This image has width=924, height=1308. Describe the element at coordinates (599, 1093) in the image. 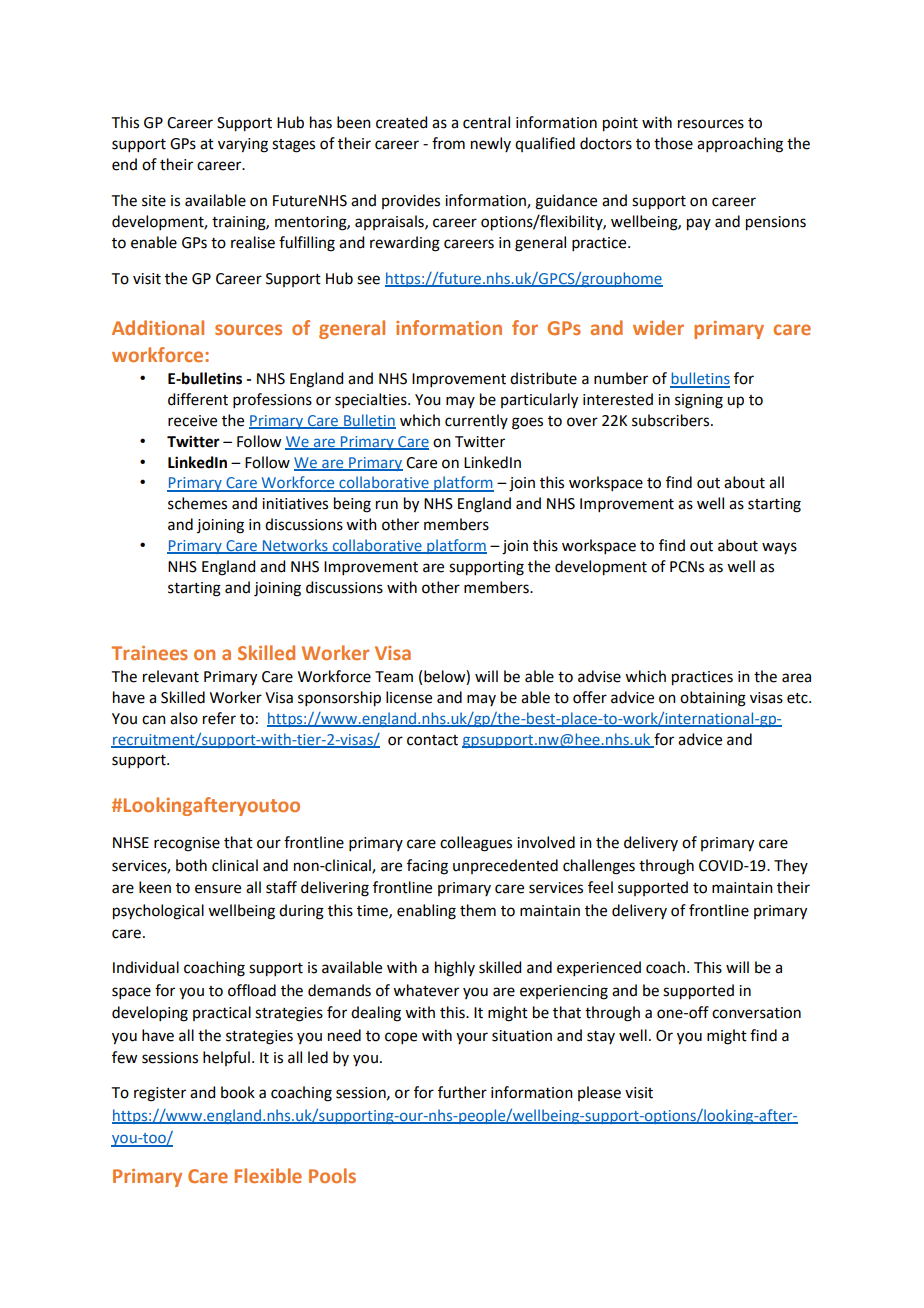

I see `please` at that location.
